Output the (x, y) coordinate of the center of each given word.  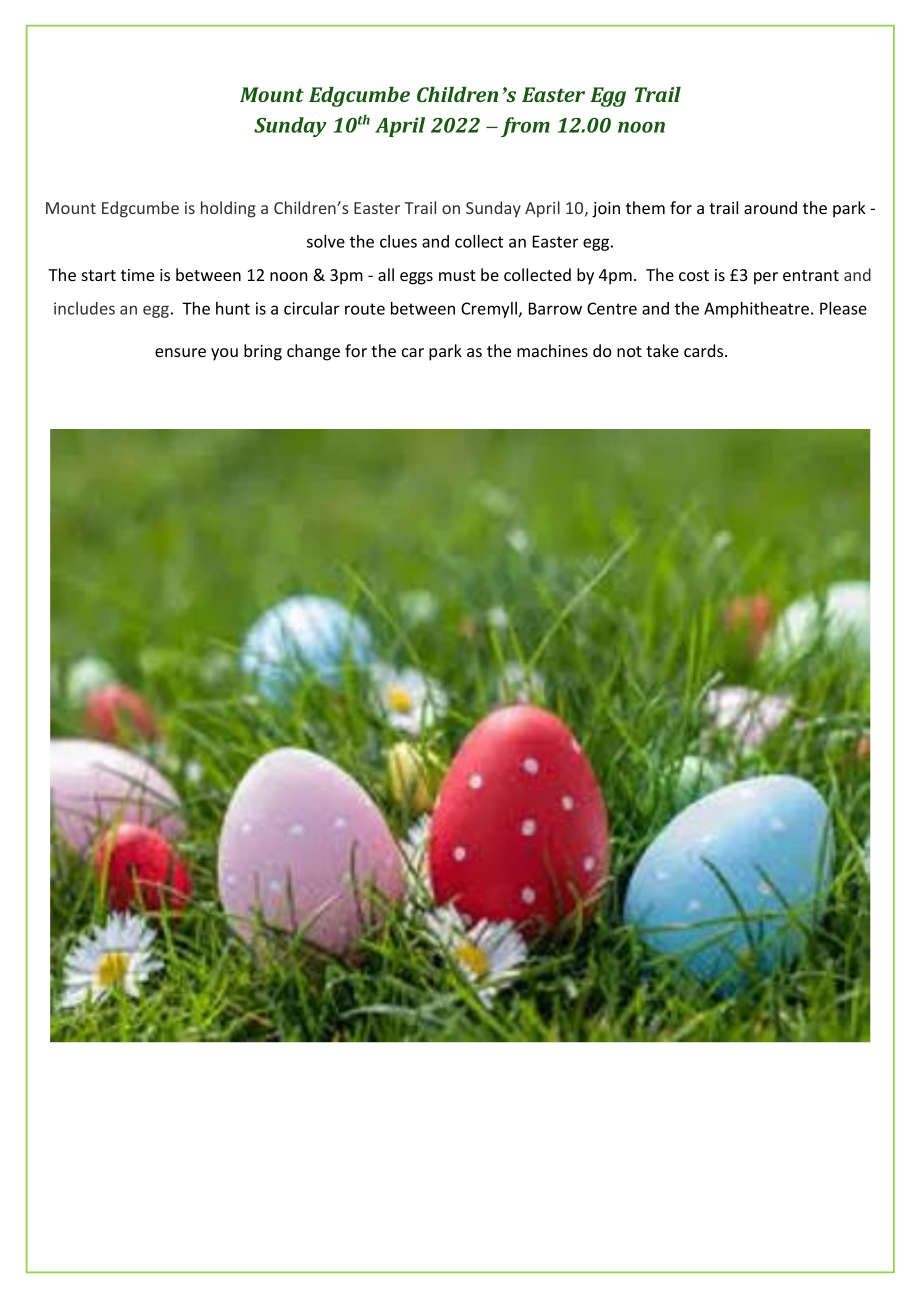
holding (228, 209)
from (525, 127)
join (606, 210)
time (137, 275)
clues (398, 241)
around (770, 207)
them (645, 207)
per (766, 278)
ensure (180, 352)
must (457, 275)
